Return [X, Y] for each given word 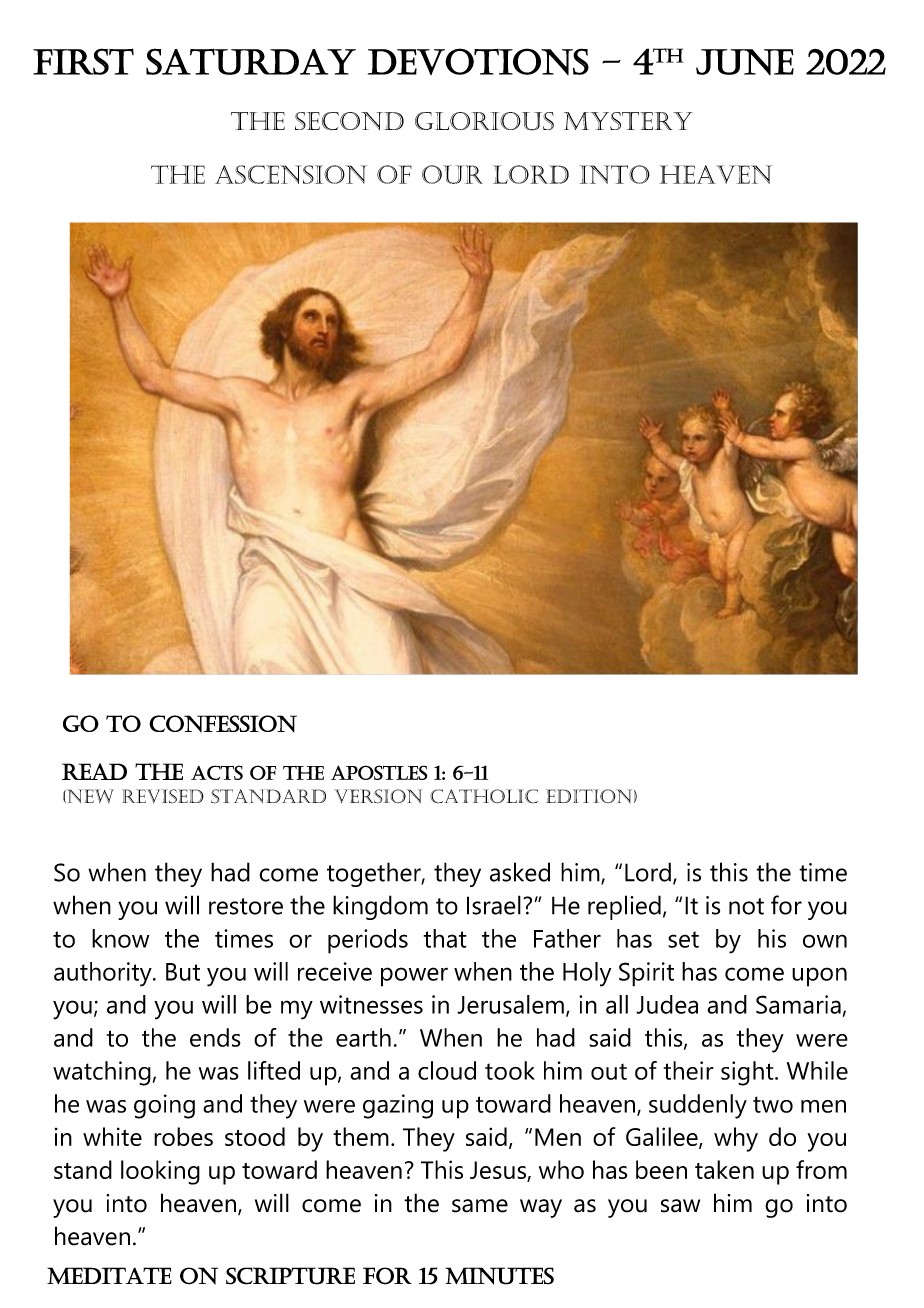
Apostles [379, 772]
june [745, 62]
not [746, 906]
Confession [223, 724]
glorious [484, 121]
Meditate [109, 1275]
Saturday [251, 61]
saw [680, 1206]
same [480, 1206]
